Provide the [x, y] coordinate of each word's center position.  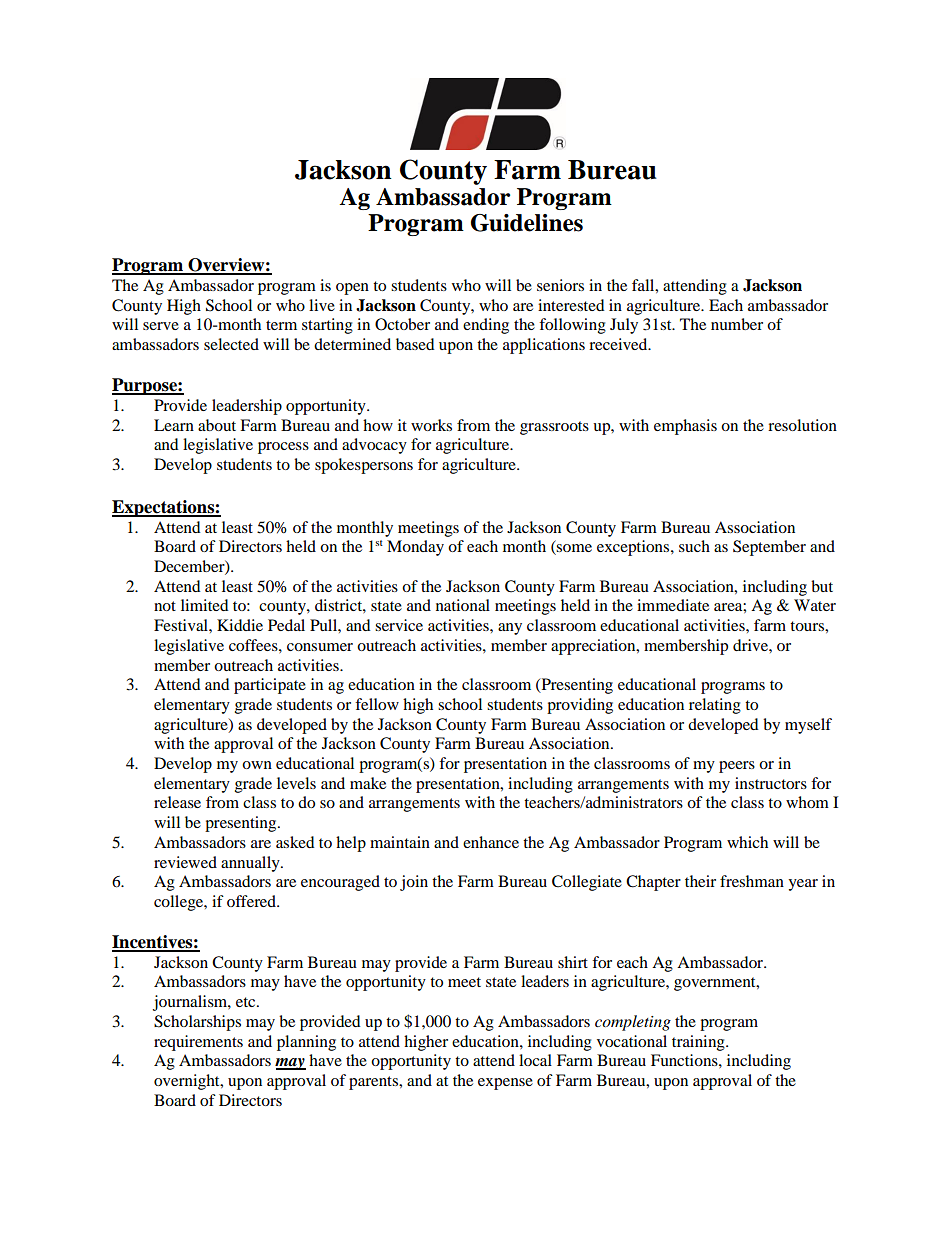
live [322, 305]
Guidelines [527, 223]
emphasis [685, 427]
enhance [491, 842]
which [747, 842]
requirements [198, 1043]
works [431, 425]
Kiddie [240, 625]
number [737, 324]
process [283, 448]
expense [505, 1084]
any [510, 629]
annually [251, 864]
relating [715, 706]
